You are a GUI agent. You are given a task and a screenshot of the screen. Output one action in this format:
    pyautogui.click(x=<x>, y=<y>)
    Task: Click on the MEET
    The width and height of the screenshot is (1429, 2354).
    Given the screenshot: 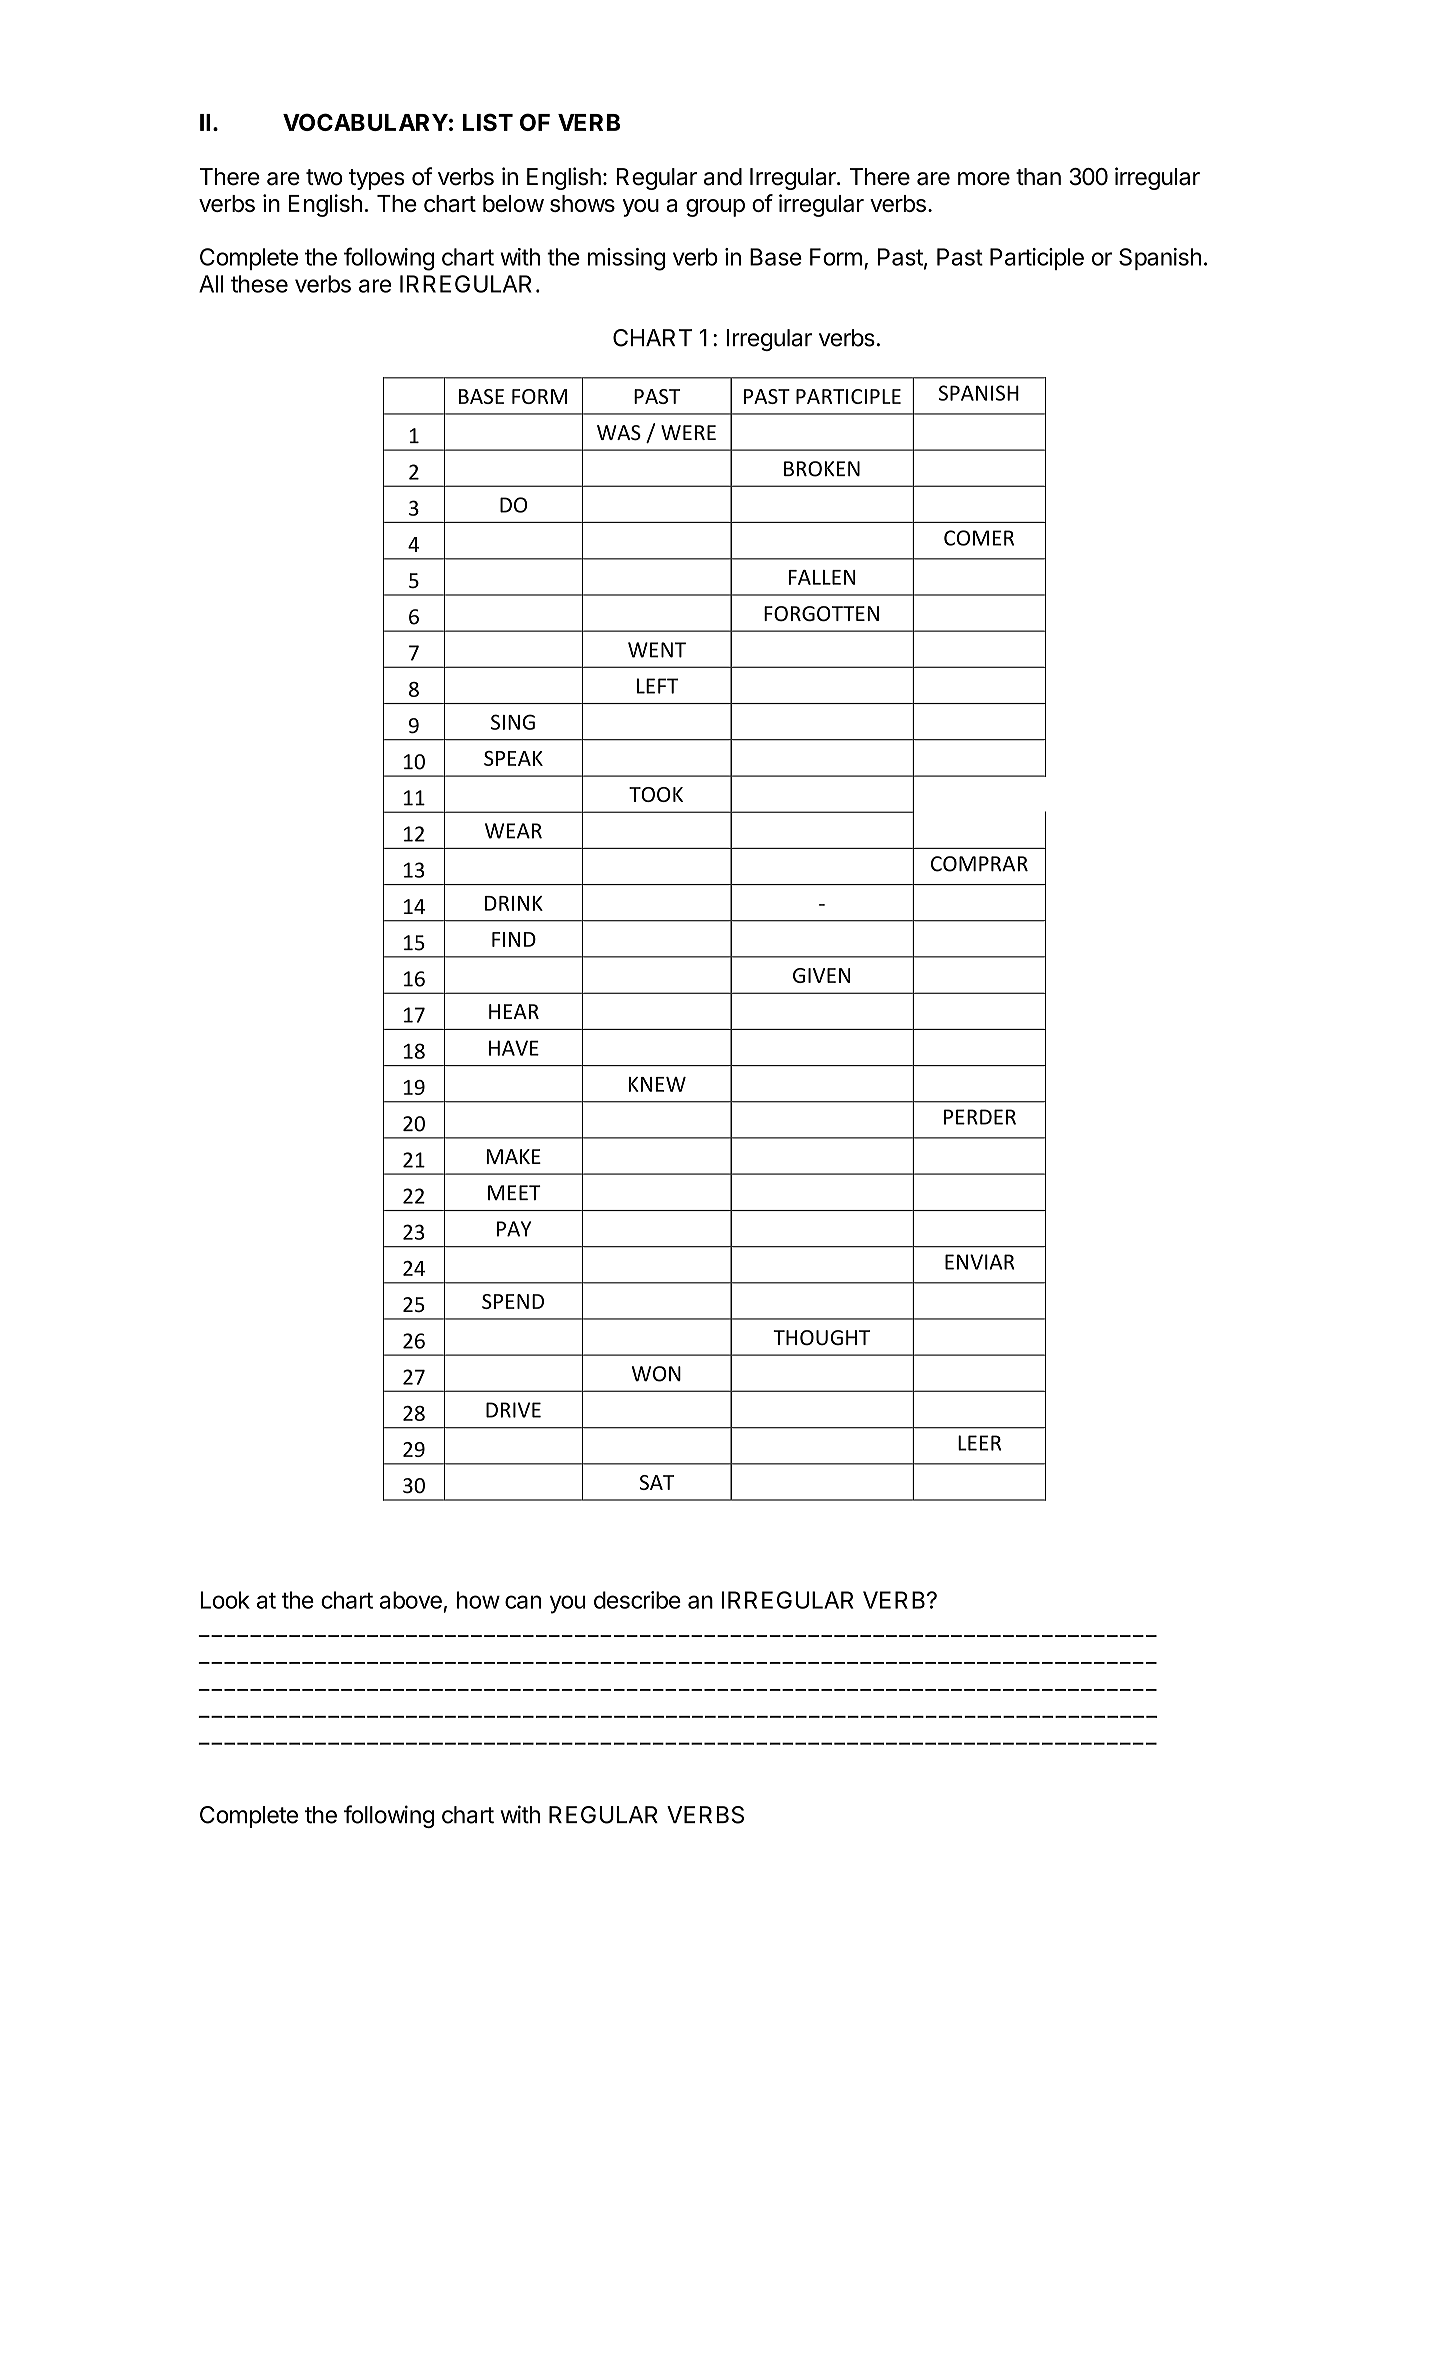 What is the action you would take?
    pyautogui.click(x=514, y=1192)
